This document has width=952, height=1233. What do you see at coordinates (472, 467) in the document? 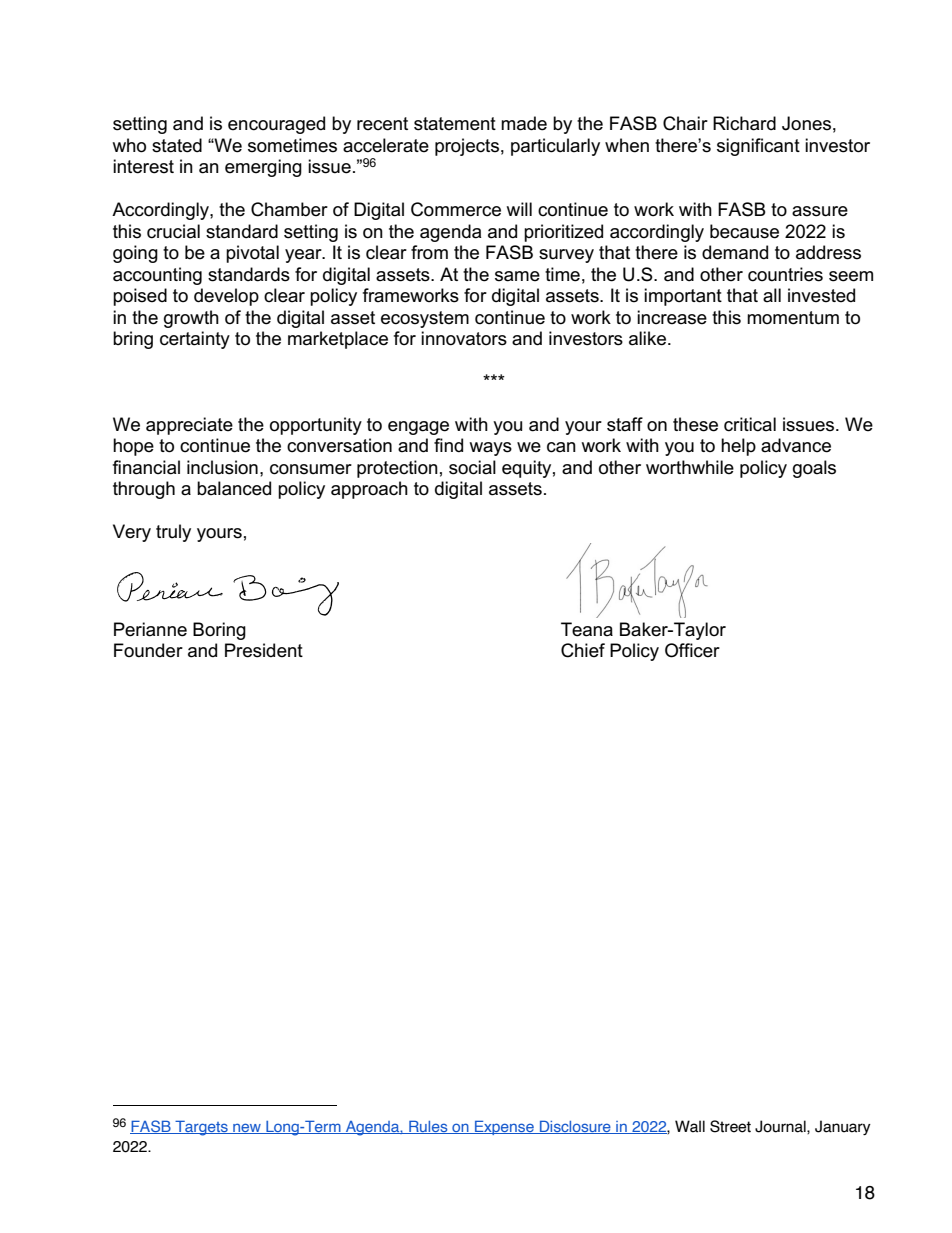
I see `social` at bounding box center [472, 467].
